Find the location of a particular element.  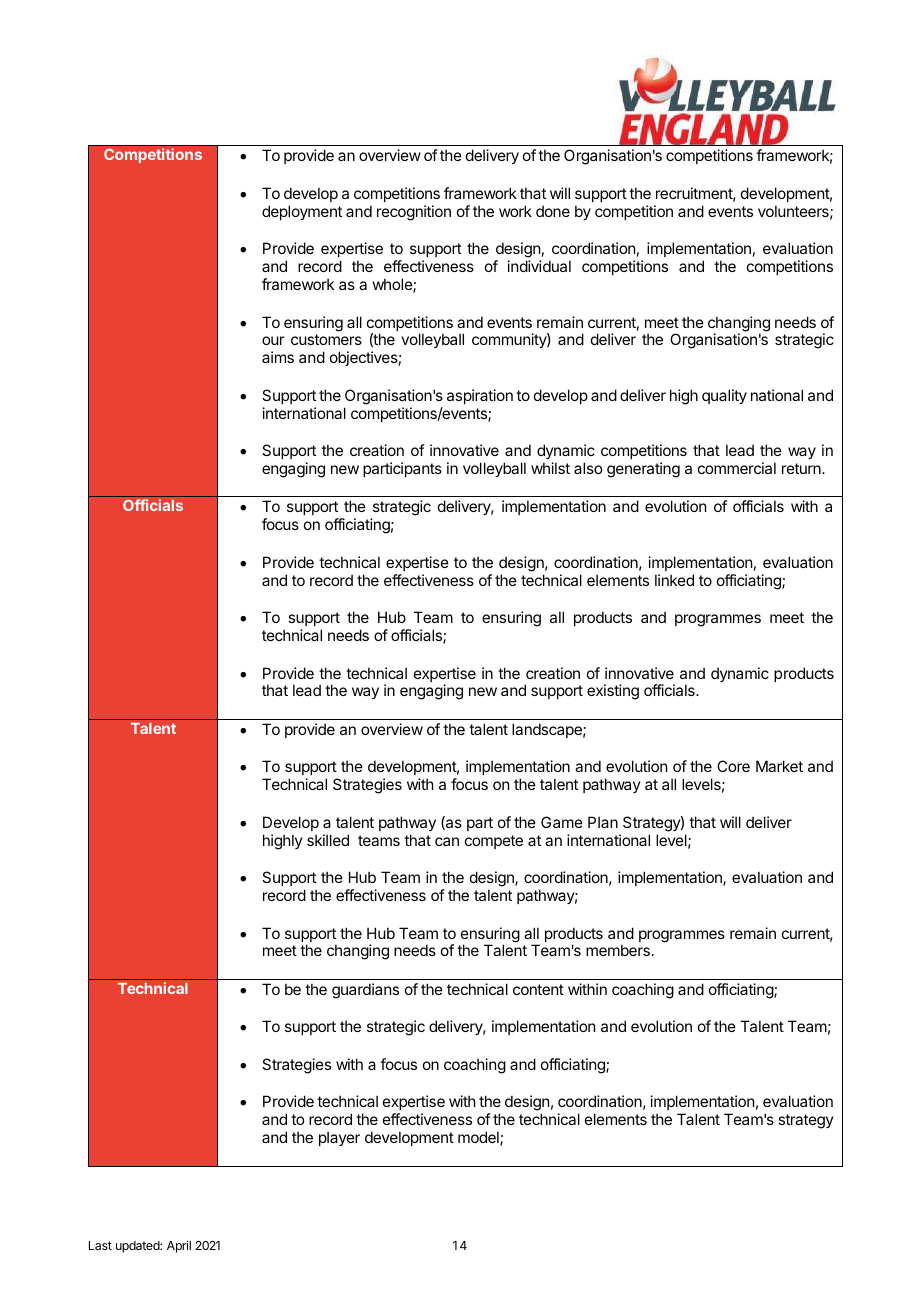

Plan is located at coordinates (603, 822).
